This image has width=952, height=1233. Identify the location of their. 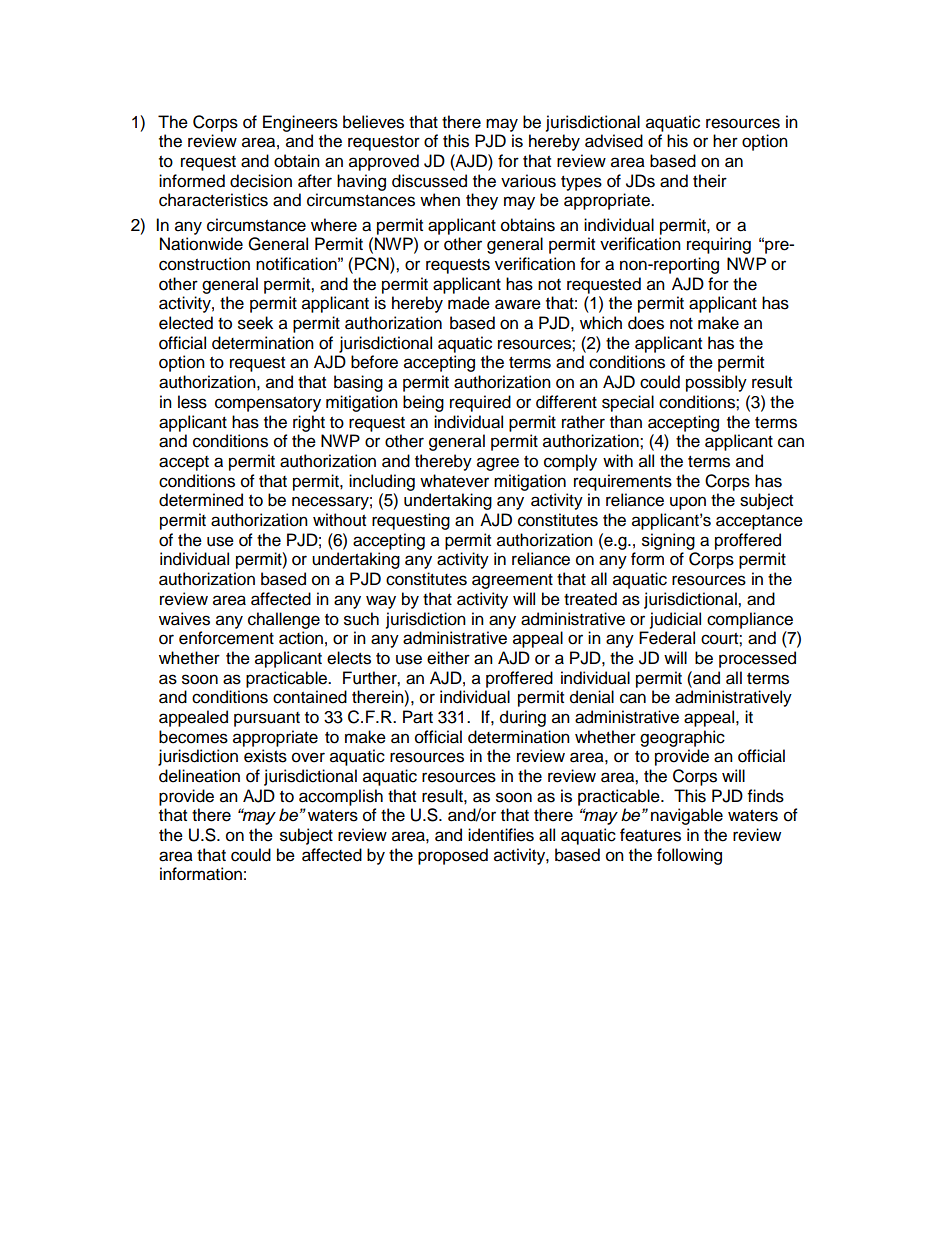
(710, 181).
